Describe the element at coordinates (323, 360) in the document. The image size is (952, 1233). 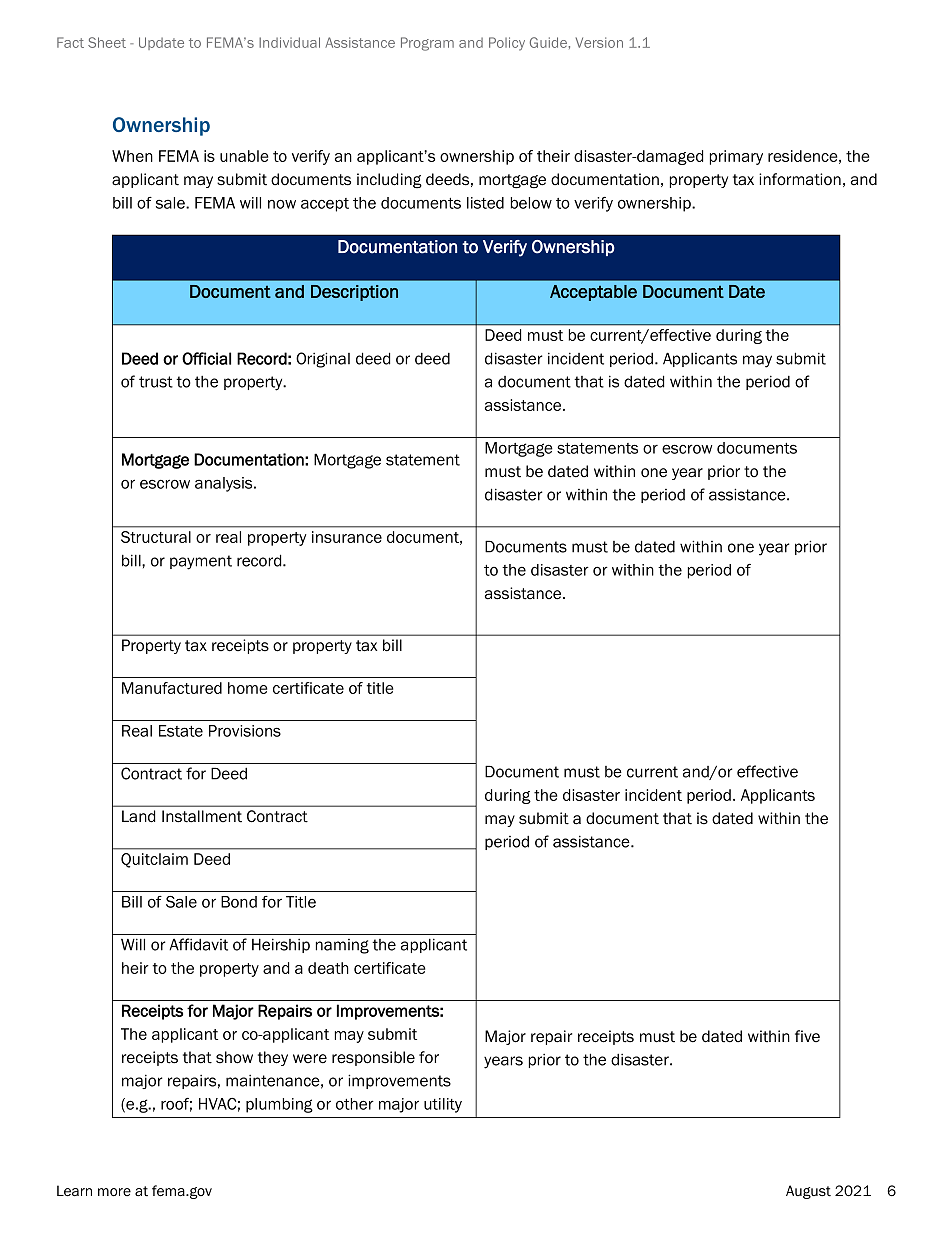
I see `Original` at that location.
